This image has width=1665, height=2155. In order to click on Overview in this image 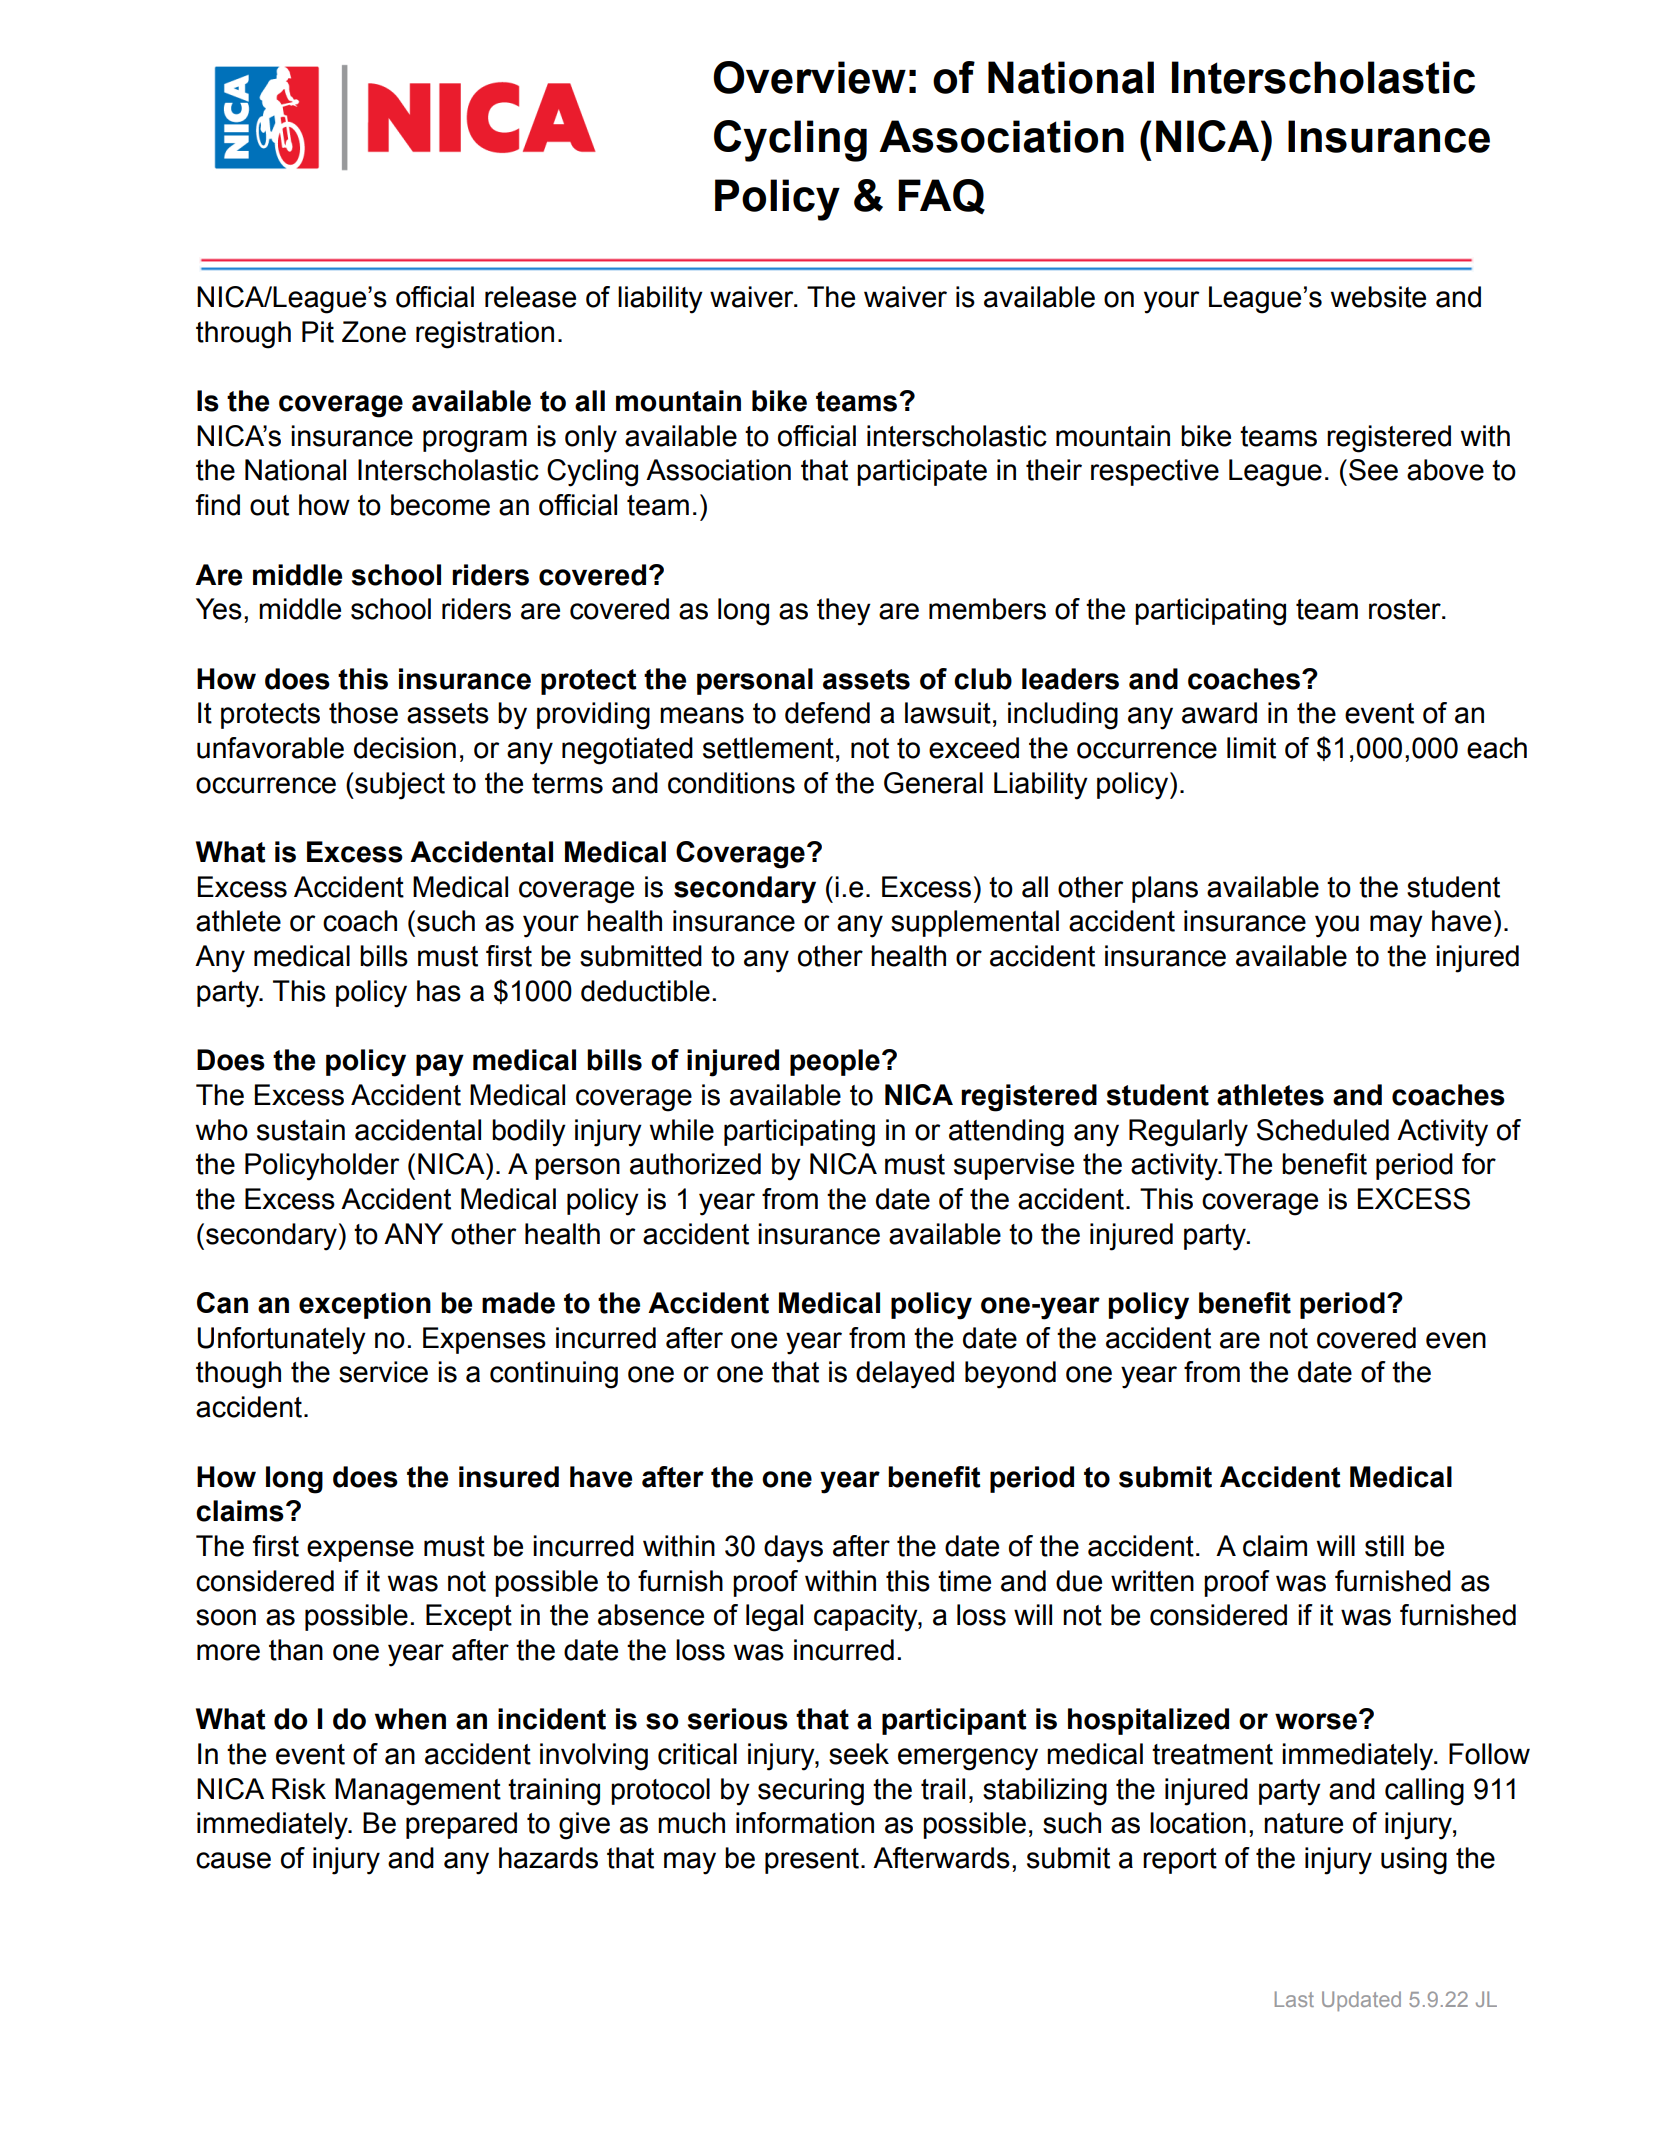, I will do `click(809, 77)`.
